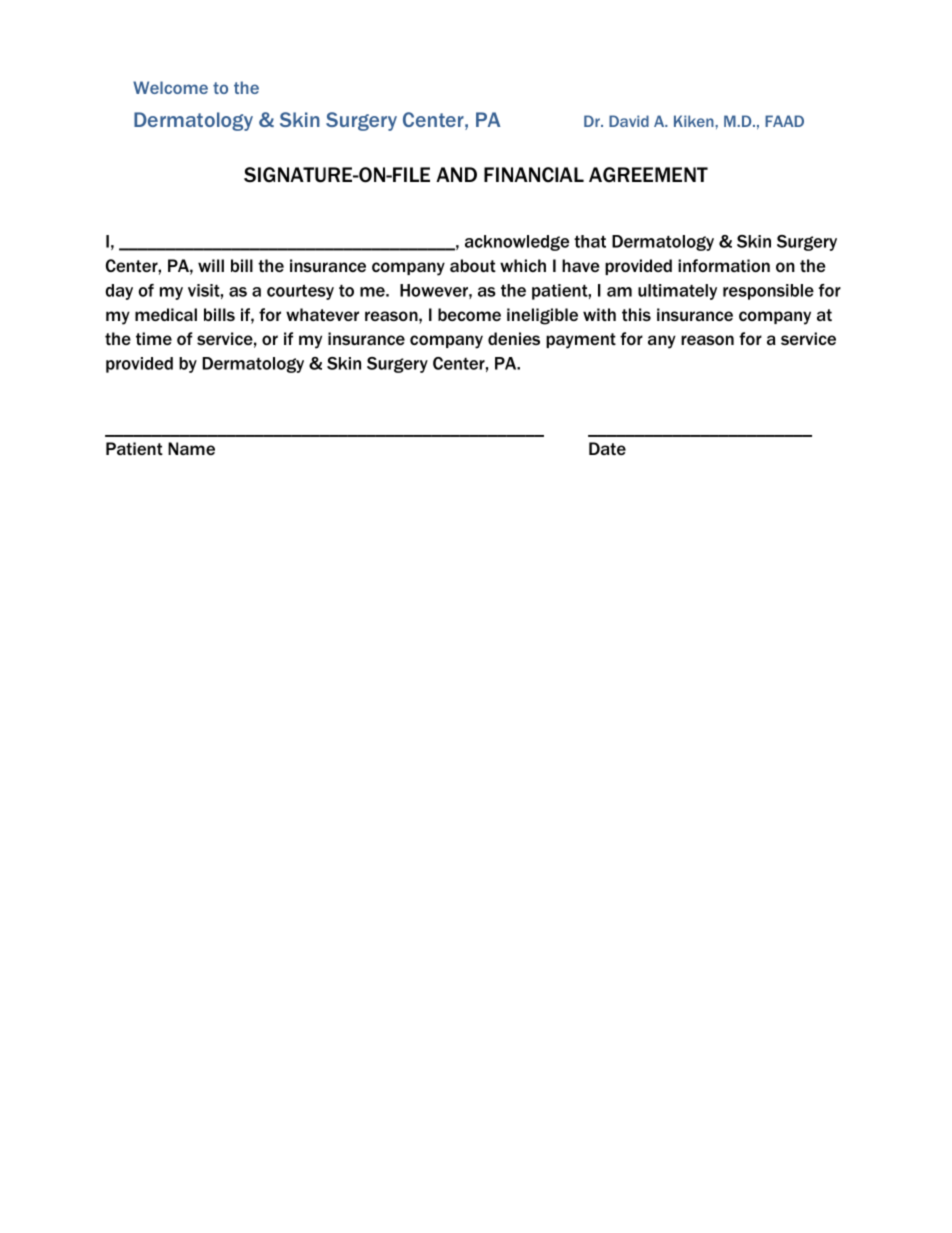 The image size is (952, 1233). I want to click on payment, so click(581, 341).
